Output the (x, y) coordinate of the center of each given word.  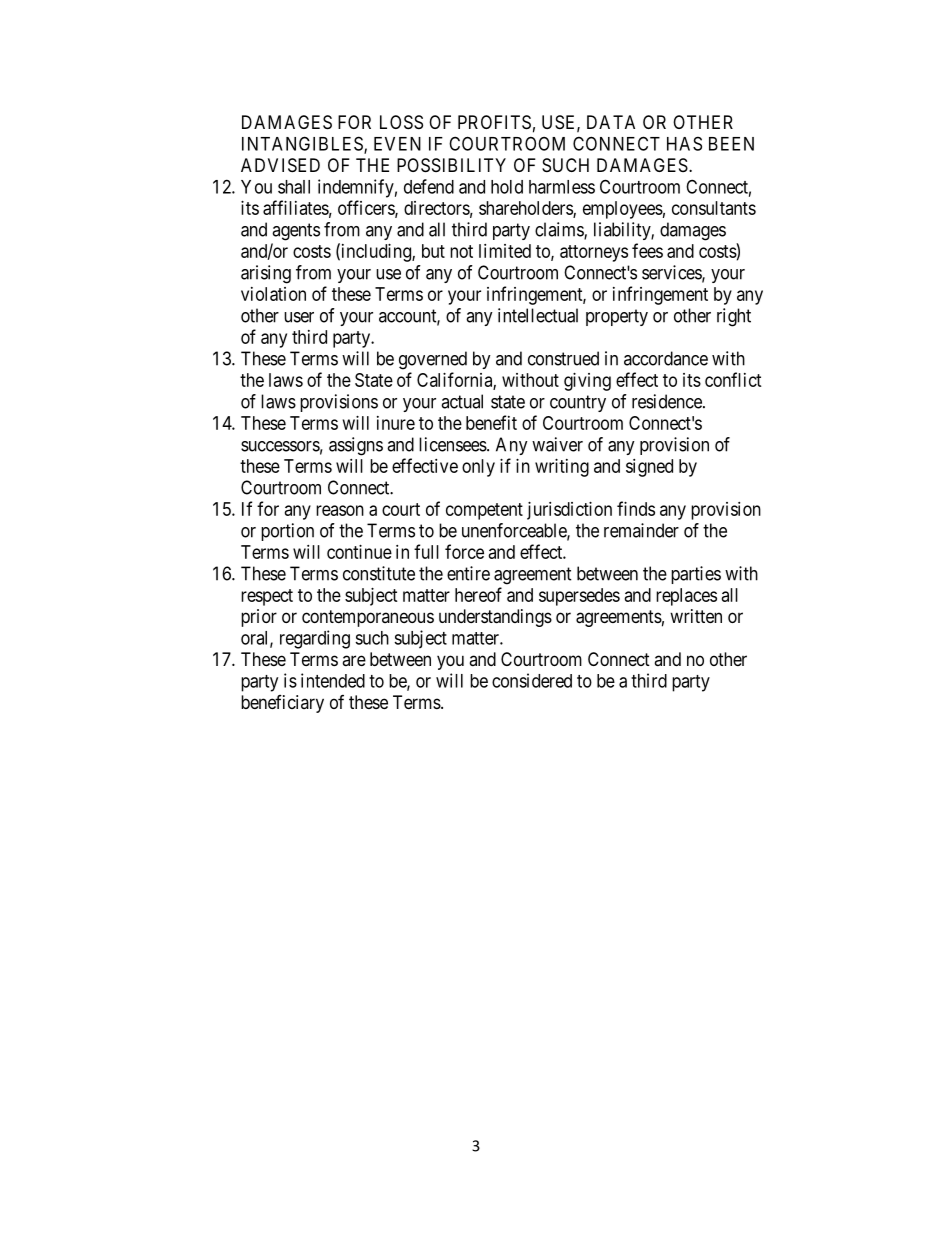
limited (505, 251)
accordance (666, 358)
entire (468, 573)
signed (649, 468)
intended (333, 680)
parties (696, 575)
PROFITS (494, 122)
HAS (684, 143)
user (299, 317)
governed (433, 360)
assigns (356, 446)
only (478, 468)
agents (296, 232)
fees (647, 250)
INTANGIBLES (303, 144)
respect (267, 597)
